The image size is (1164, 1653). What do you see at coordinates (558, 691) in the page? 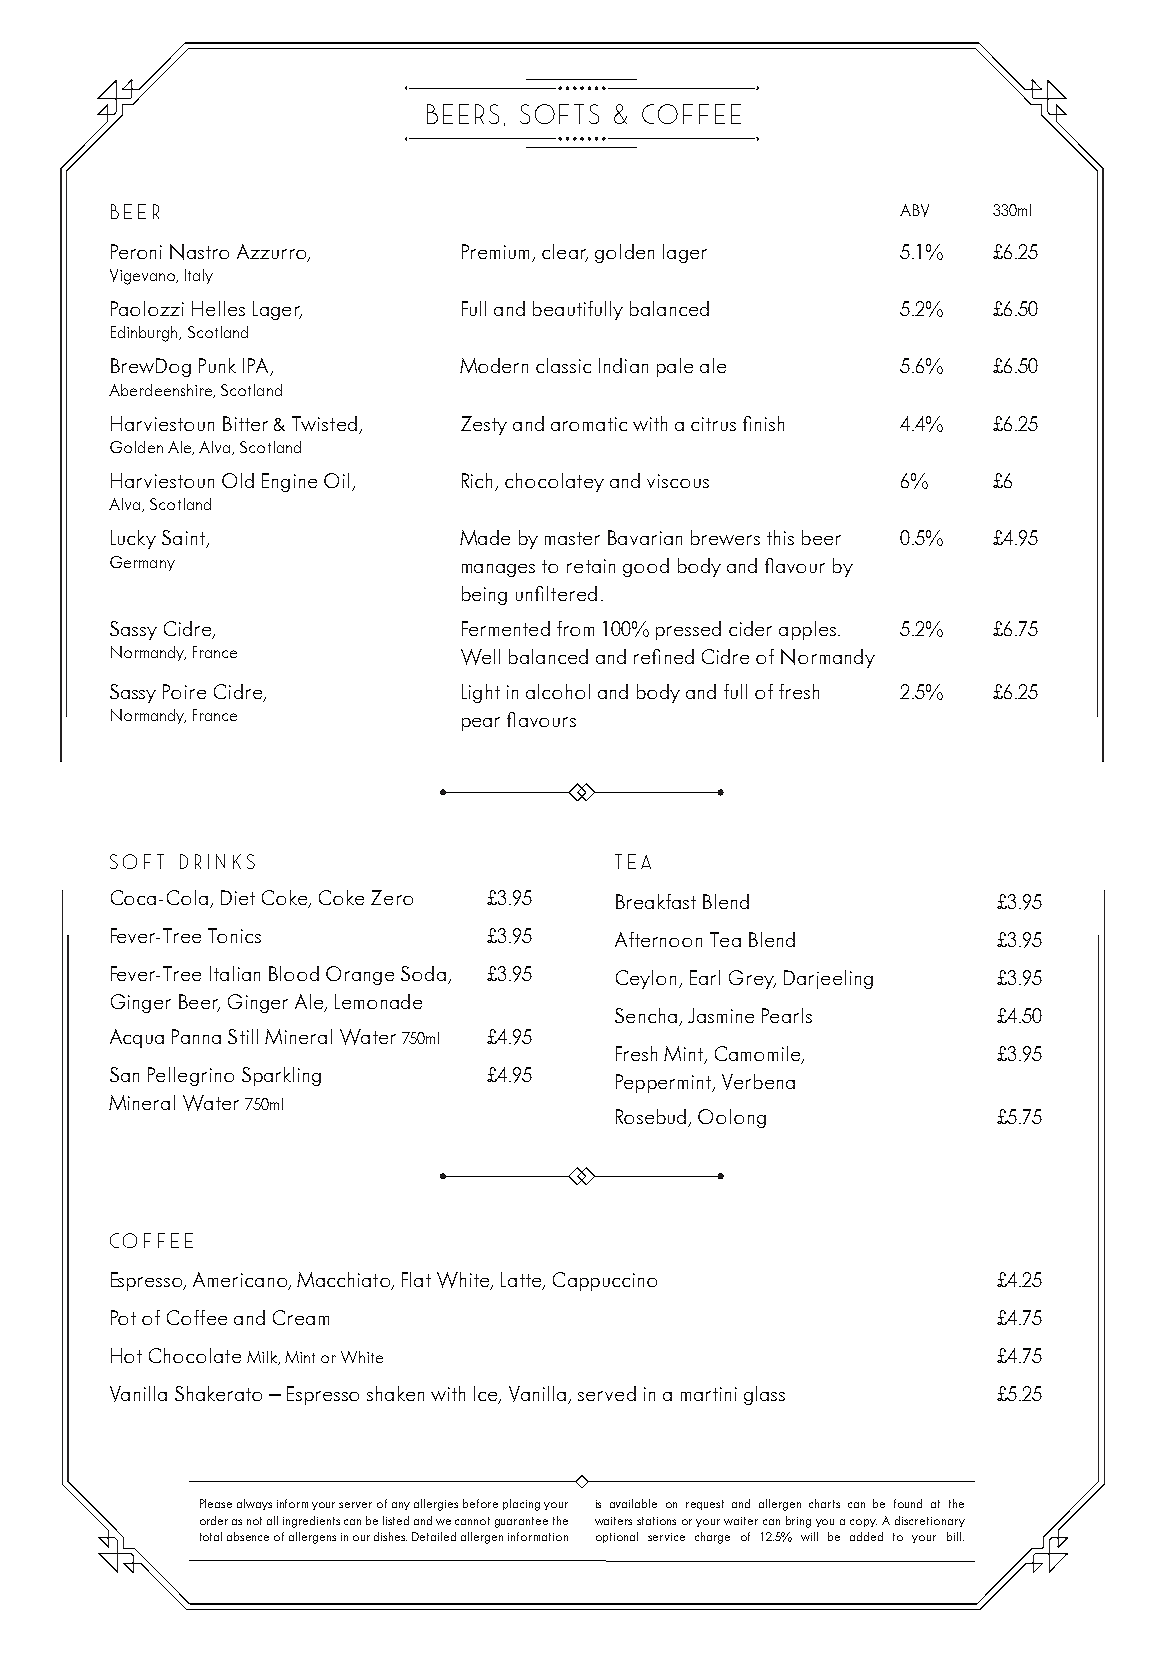
I see `alcohol` at bounding box center [558, 691].
